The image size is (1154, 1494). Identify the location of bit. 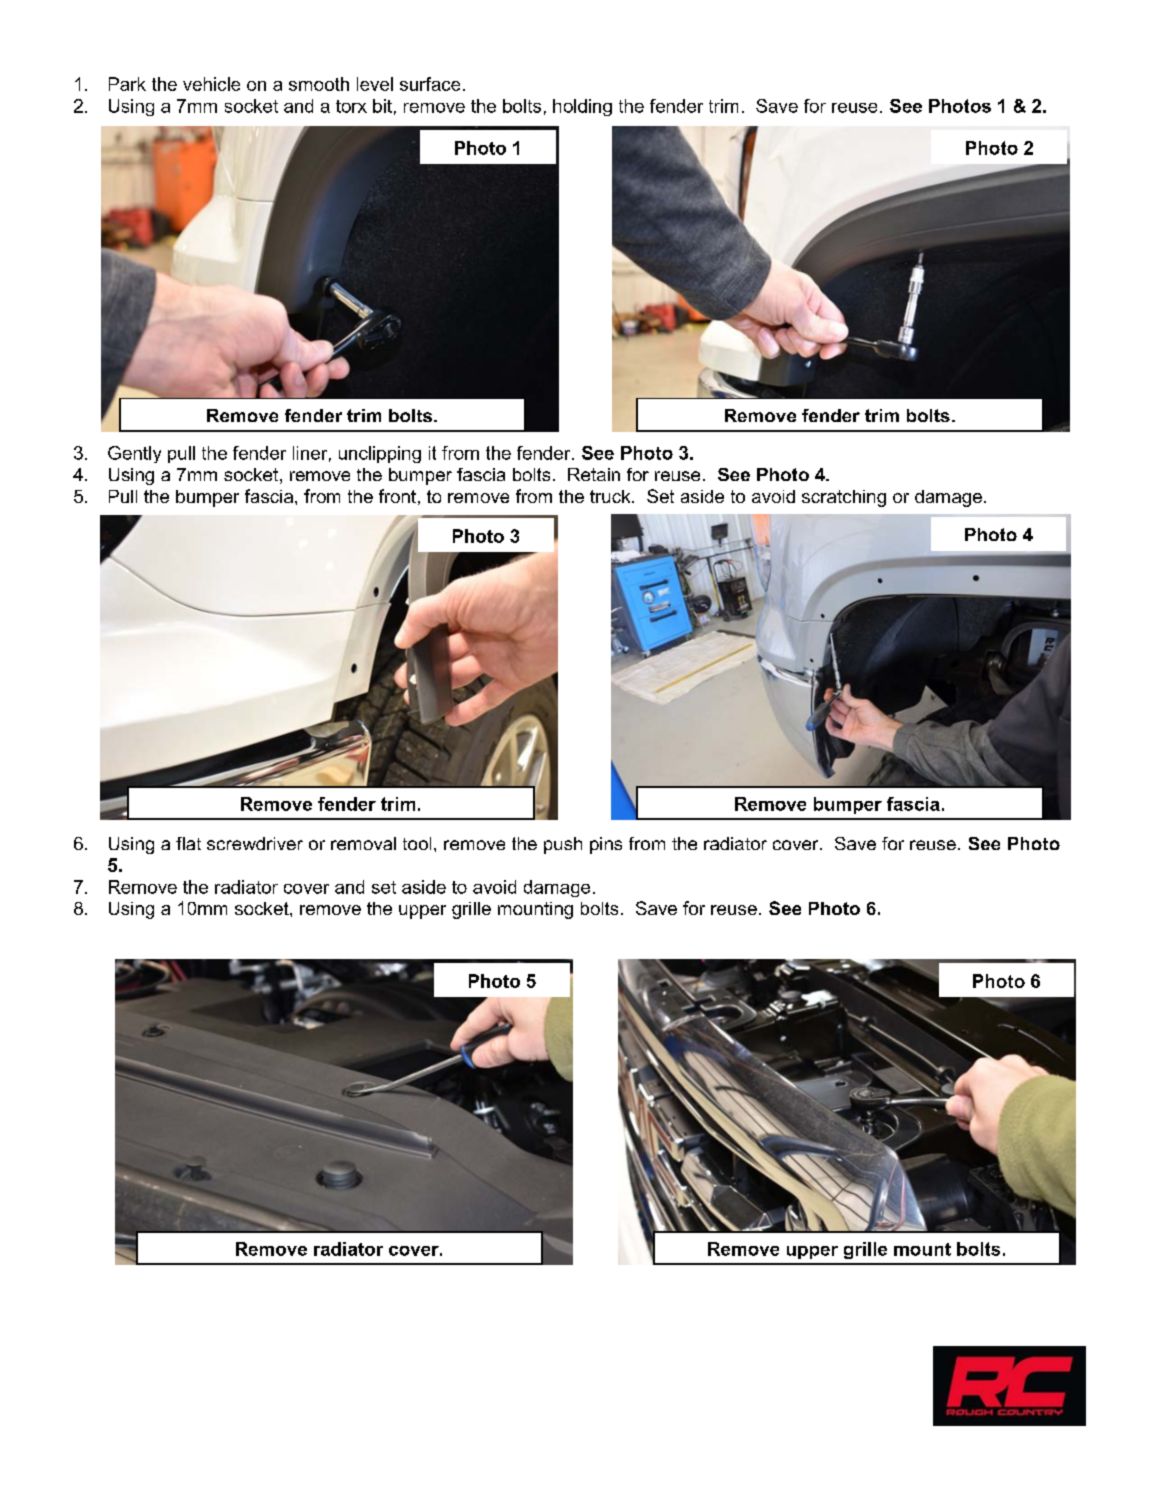
(382, 106).
